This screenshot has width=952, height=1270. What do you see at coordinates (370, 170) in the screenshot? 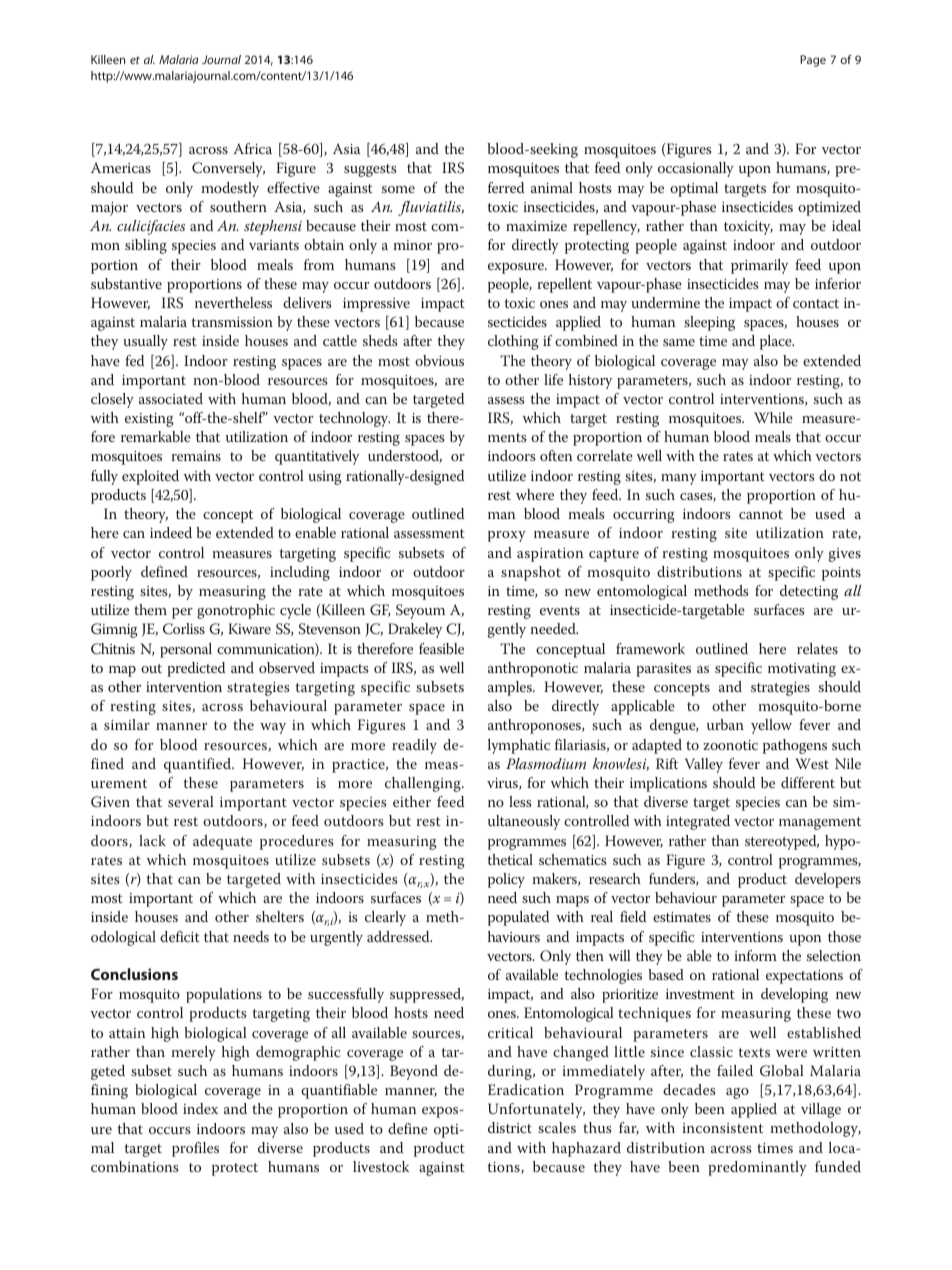
I see `suggests` at bounding box center [370, 170].
